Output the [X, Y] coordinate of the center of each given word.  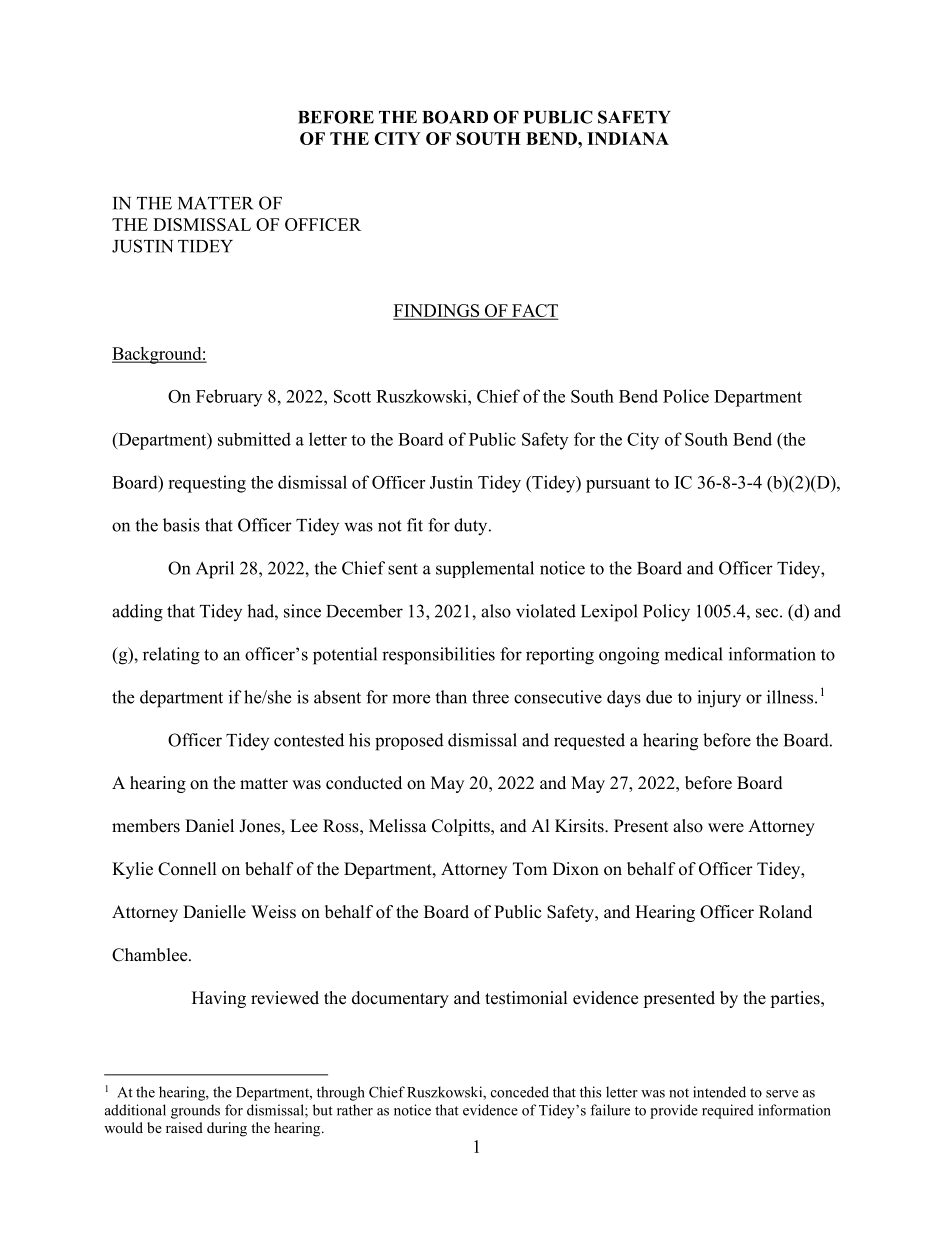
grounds [195, 1111]
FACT [534, 311]
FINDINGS [437, 311]
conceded [520, 1092]
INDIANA [628, 138]
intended [719, 1092]
